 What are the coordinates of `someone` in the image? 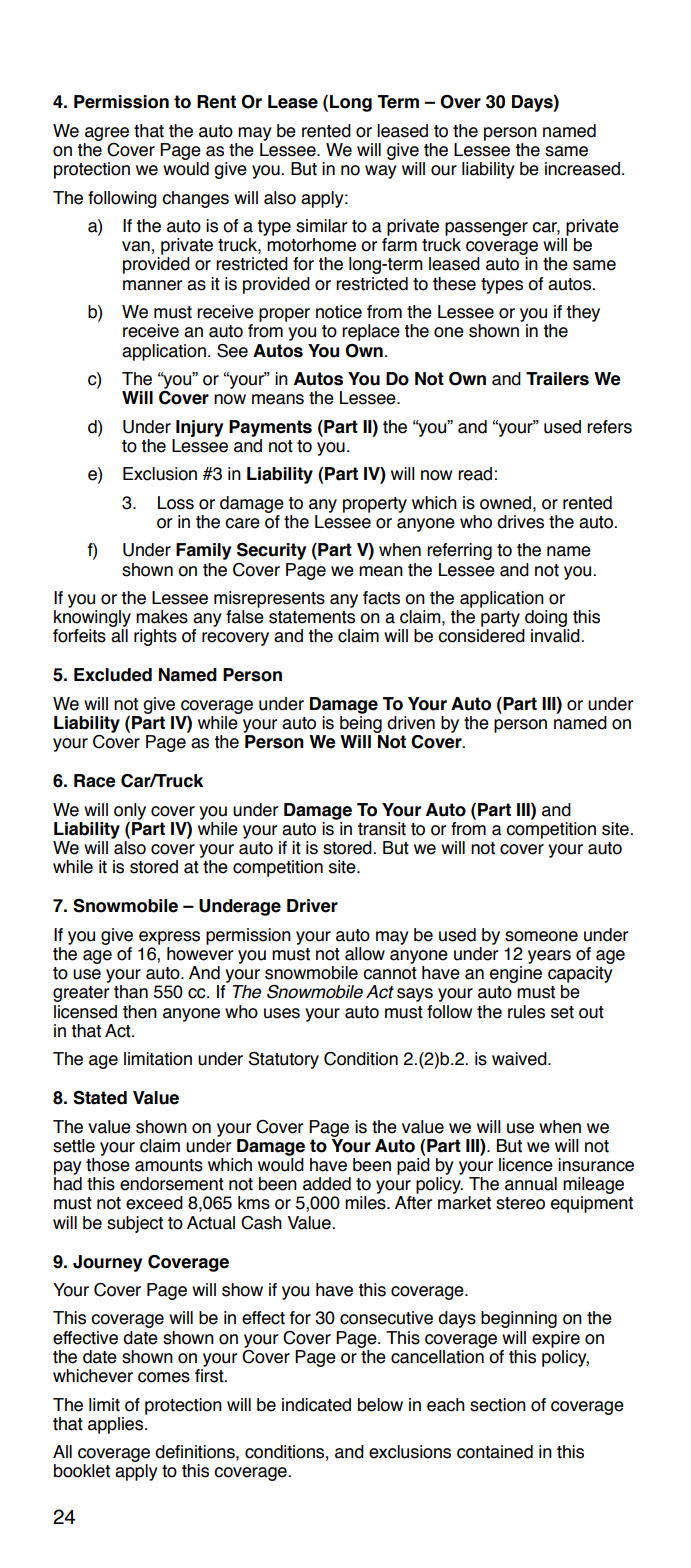 It's located at (541, 936).
